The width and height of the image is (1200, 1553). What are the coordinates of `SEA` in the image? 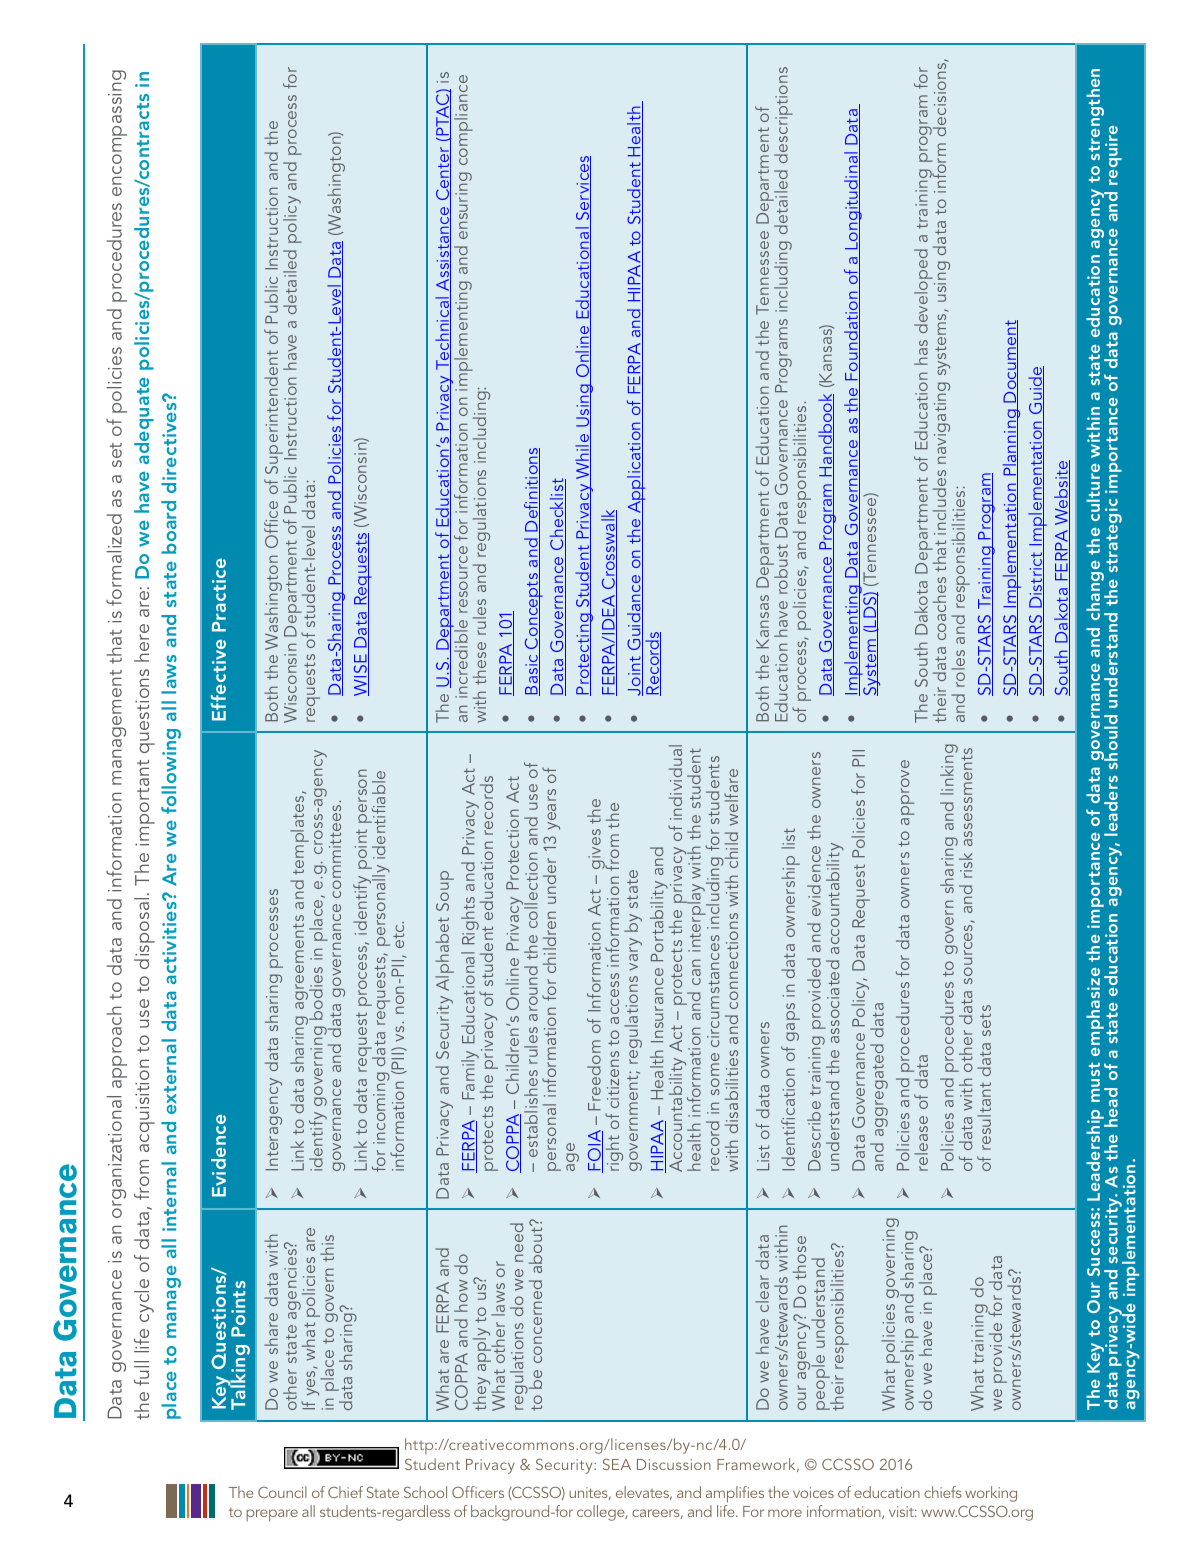 It's located at (617, 1464).
